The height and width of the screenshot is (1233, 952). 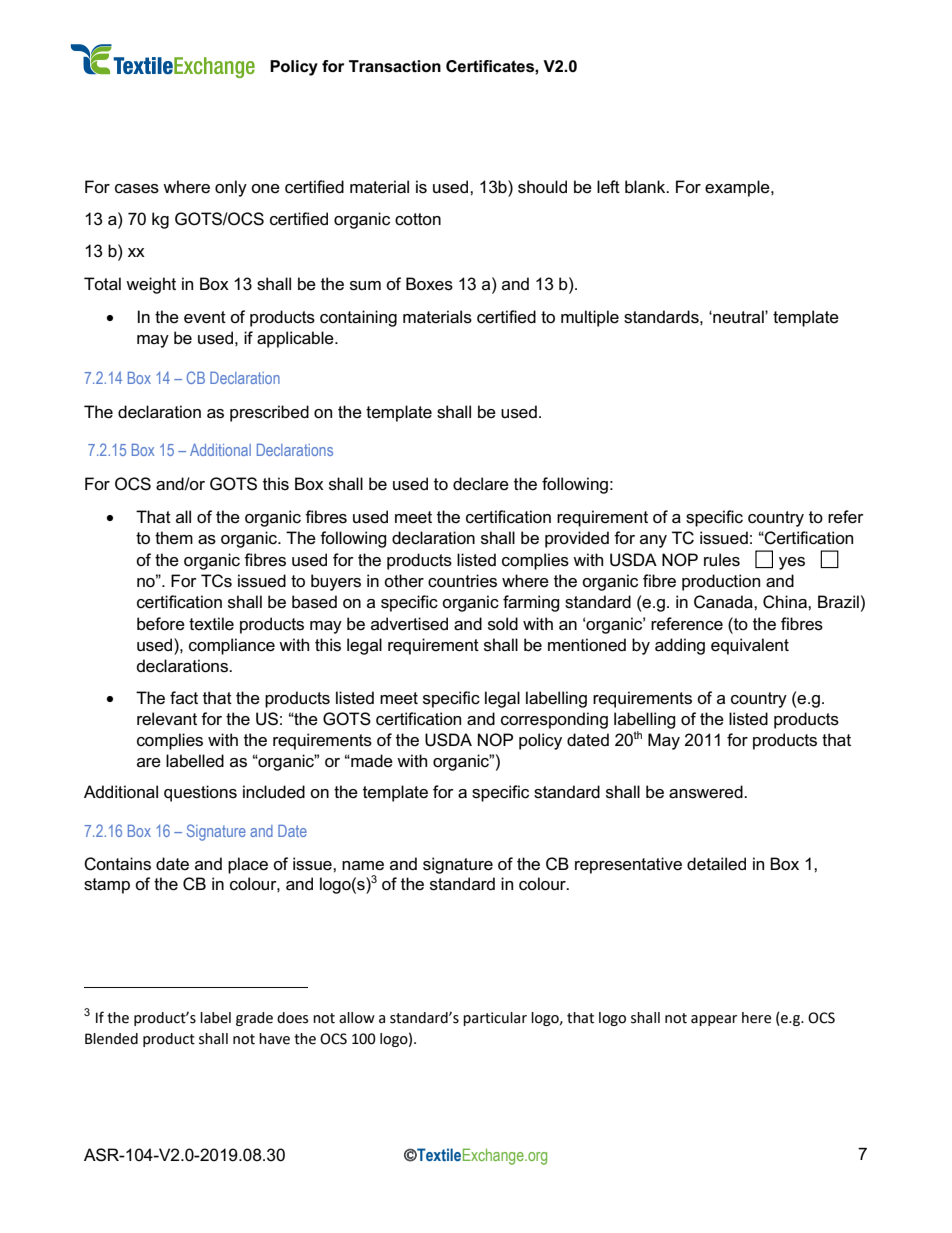 I want to click on Transaction, so click(x=395, y=66).
